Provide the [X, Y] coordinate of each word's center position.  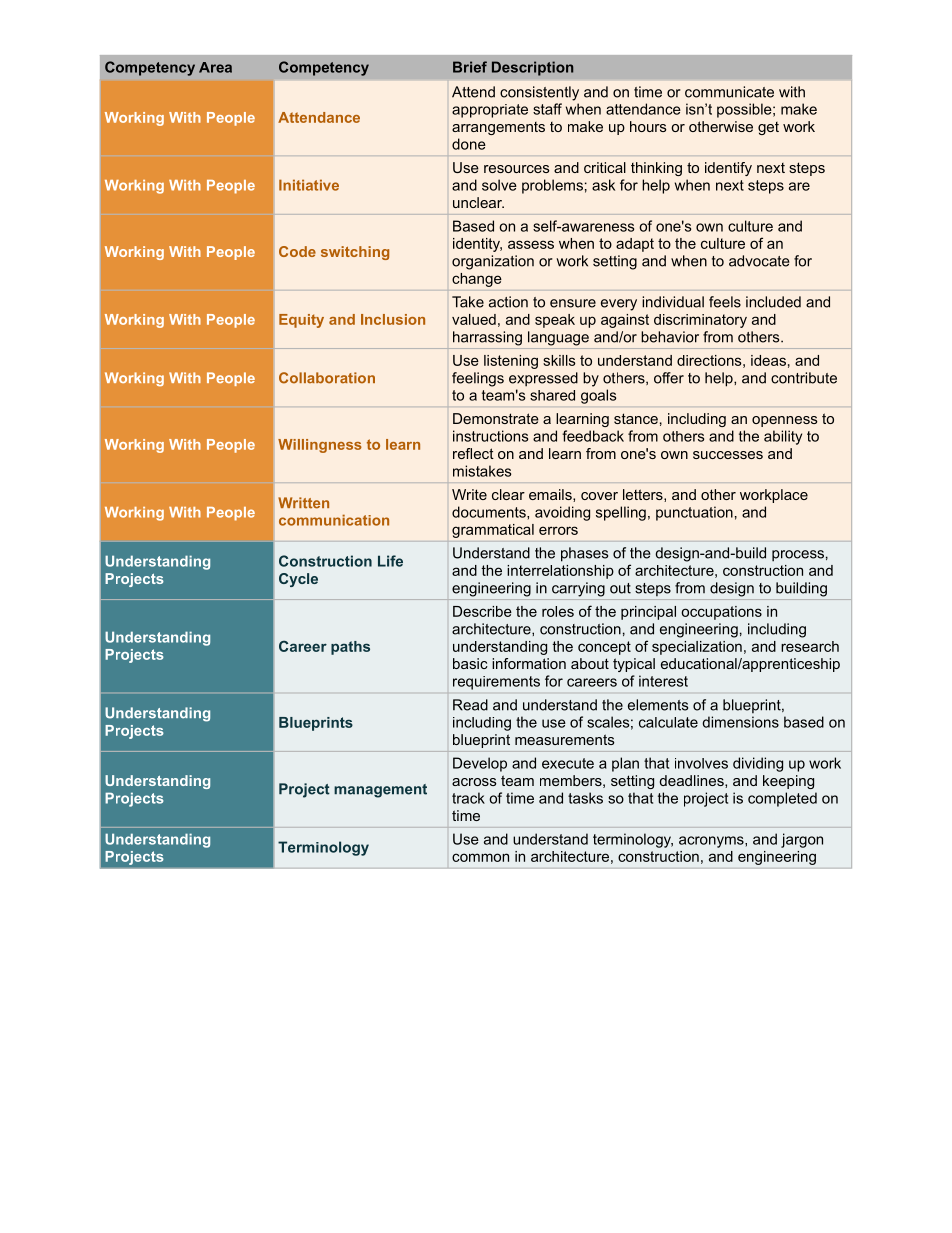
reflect [473, 453]
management [380, 791]
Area [215, 67]
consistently [539, 93]
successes [728, 455]
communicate [729, 92]
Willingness [320, 446]
